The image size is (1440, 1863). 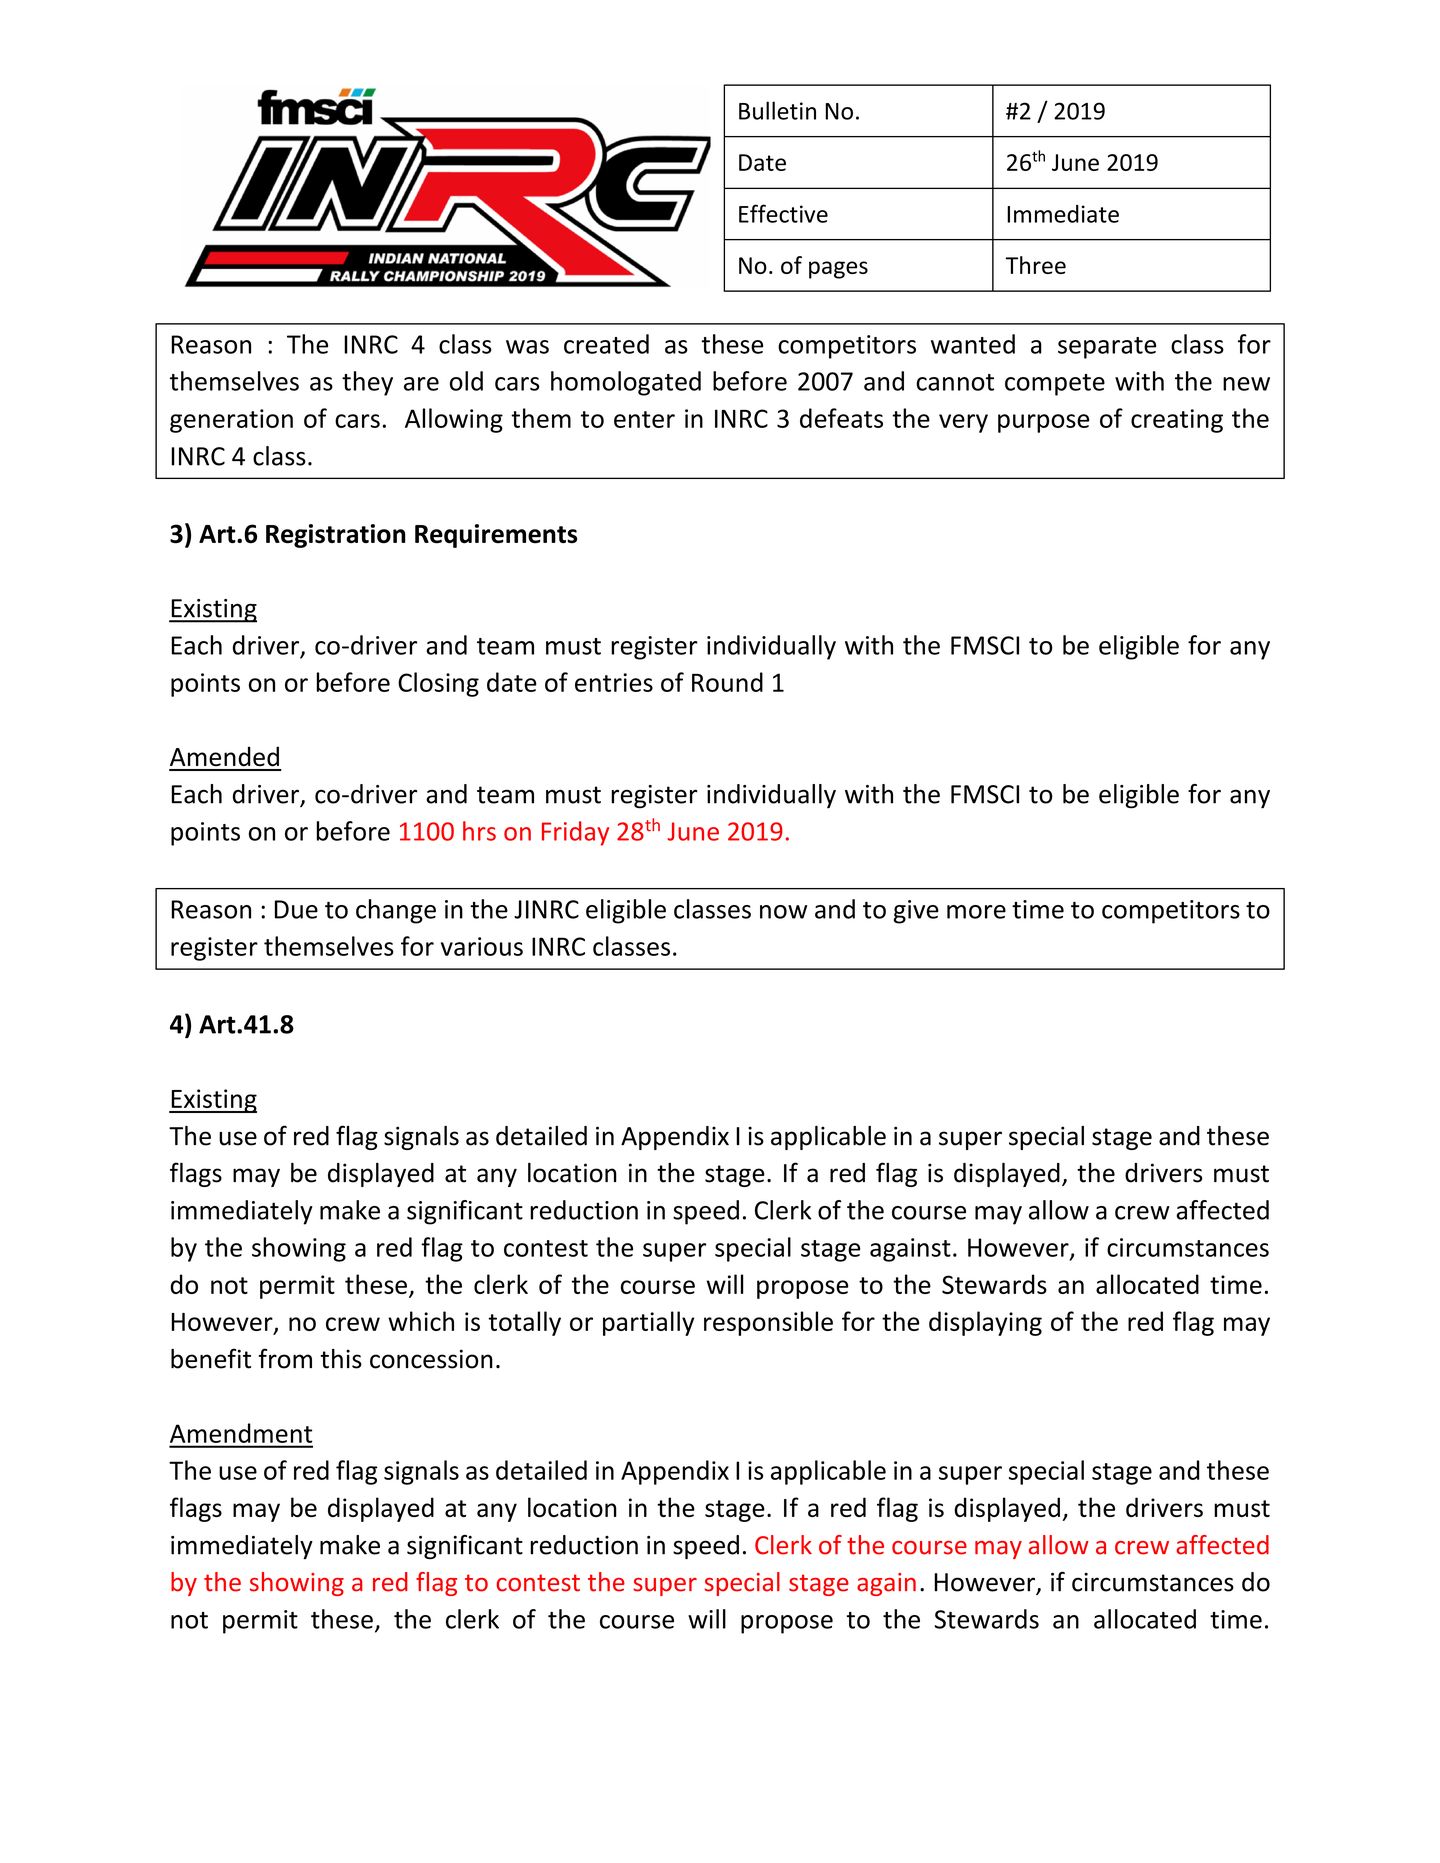 What do you see at coordinates (296, 909) in the page?
I see `Due` at bounding box center [296, 909].
